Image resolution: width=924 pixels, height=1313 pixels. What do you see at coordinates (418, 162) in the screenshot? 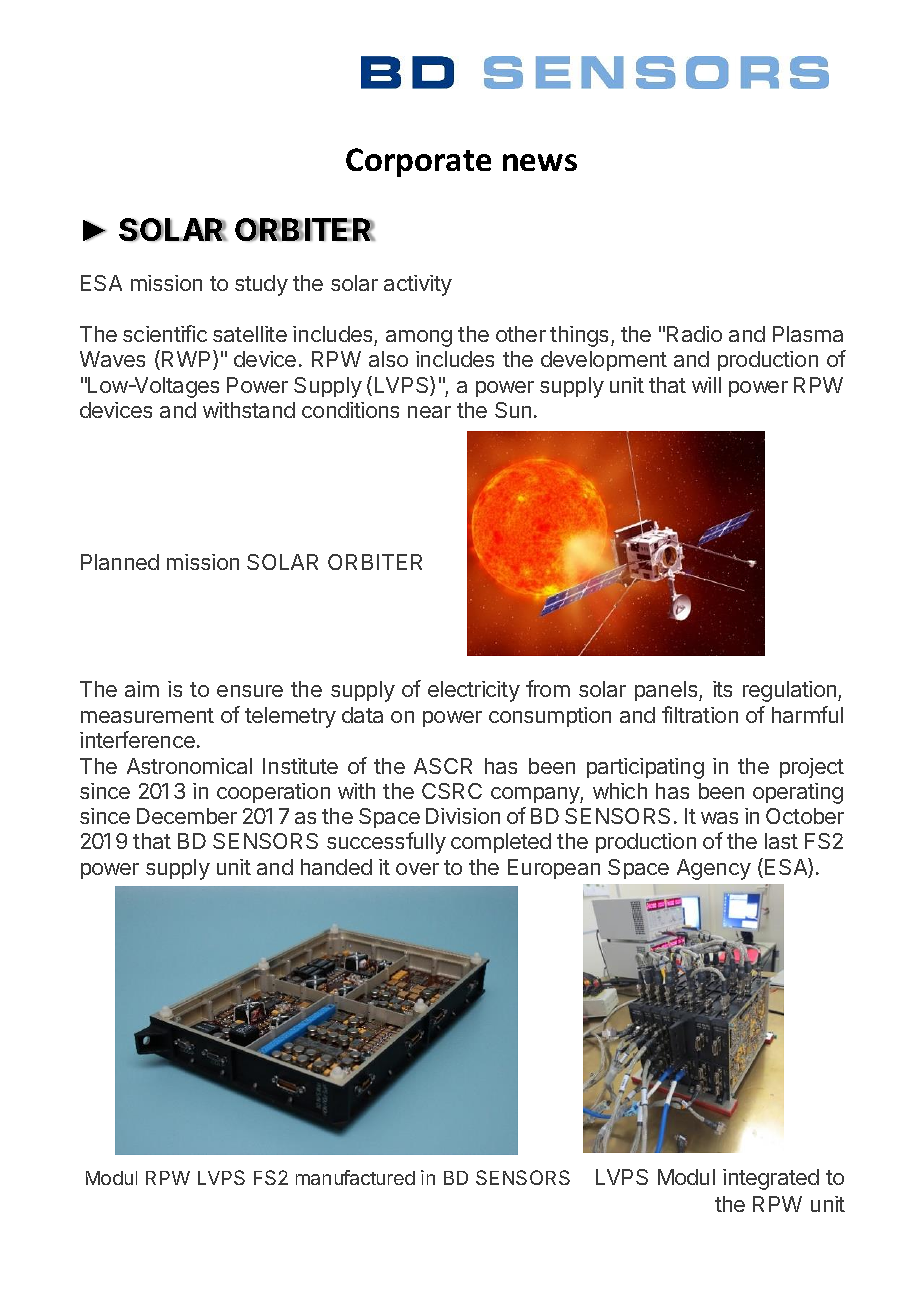
I see `Corporate` at bounding box center [418, 162].
